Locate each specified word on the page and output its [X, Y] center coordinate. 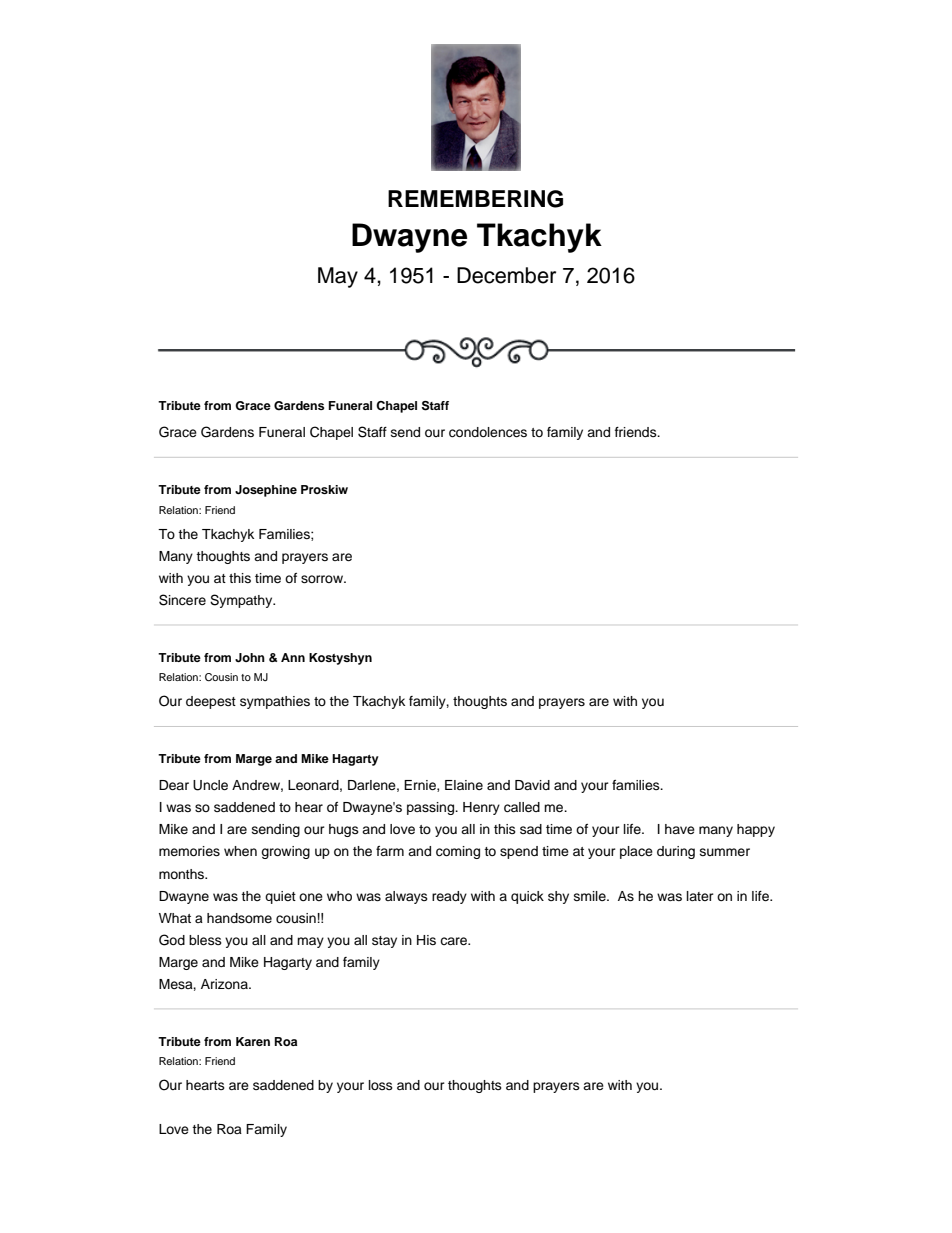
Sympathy [242, 601]
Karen [253, 1041]
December [506, 275]
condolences [488, 432]
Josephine [266, 491]
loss [381, 1085]
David [532, 785]
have [680, 829]
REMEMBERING [475, 199]
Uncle [210, 785]
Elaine [464, 785]
